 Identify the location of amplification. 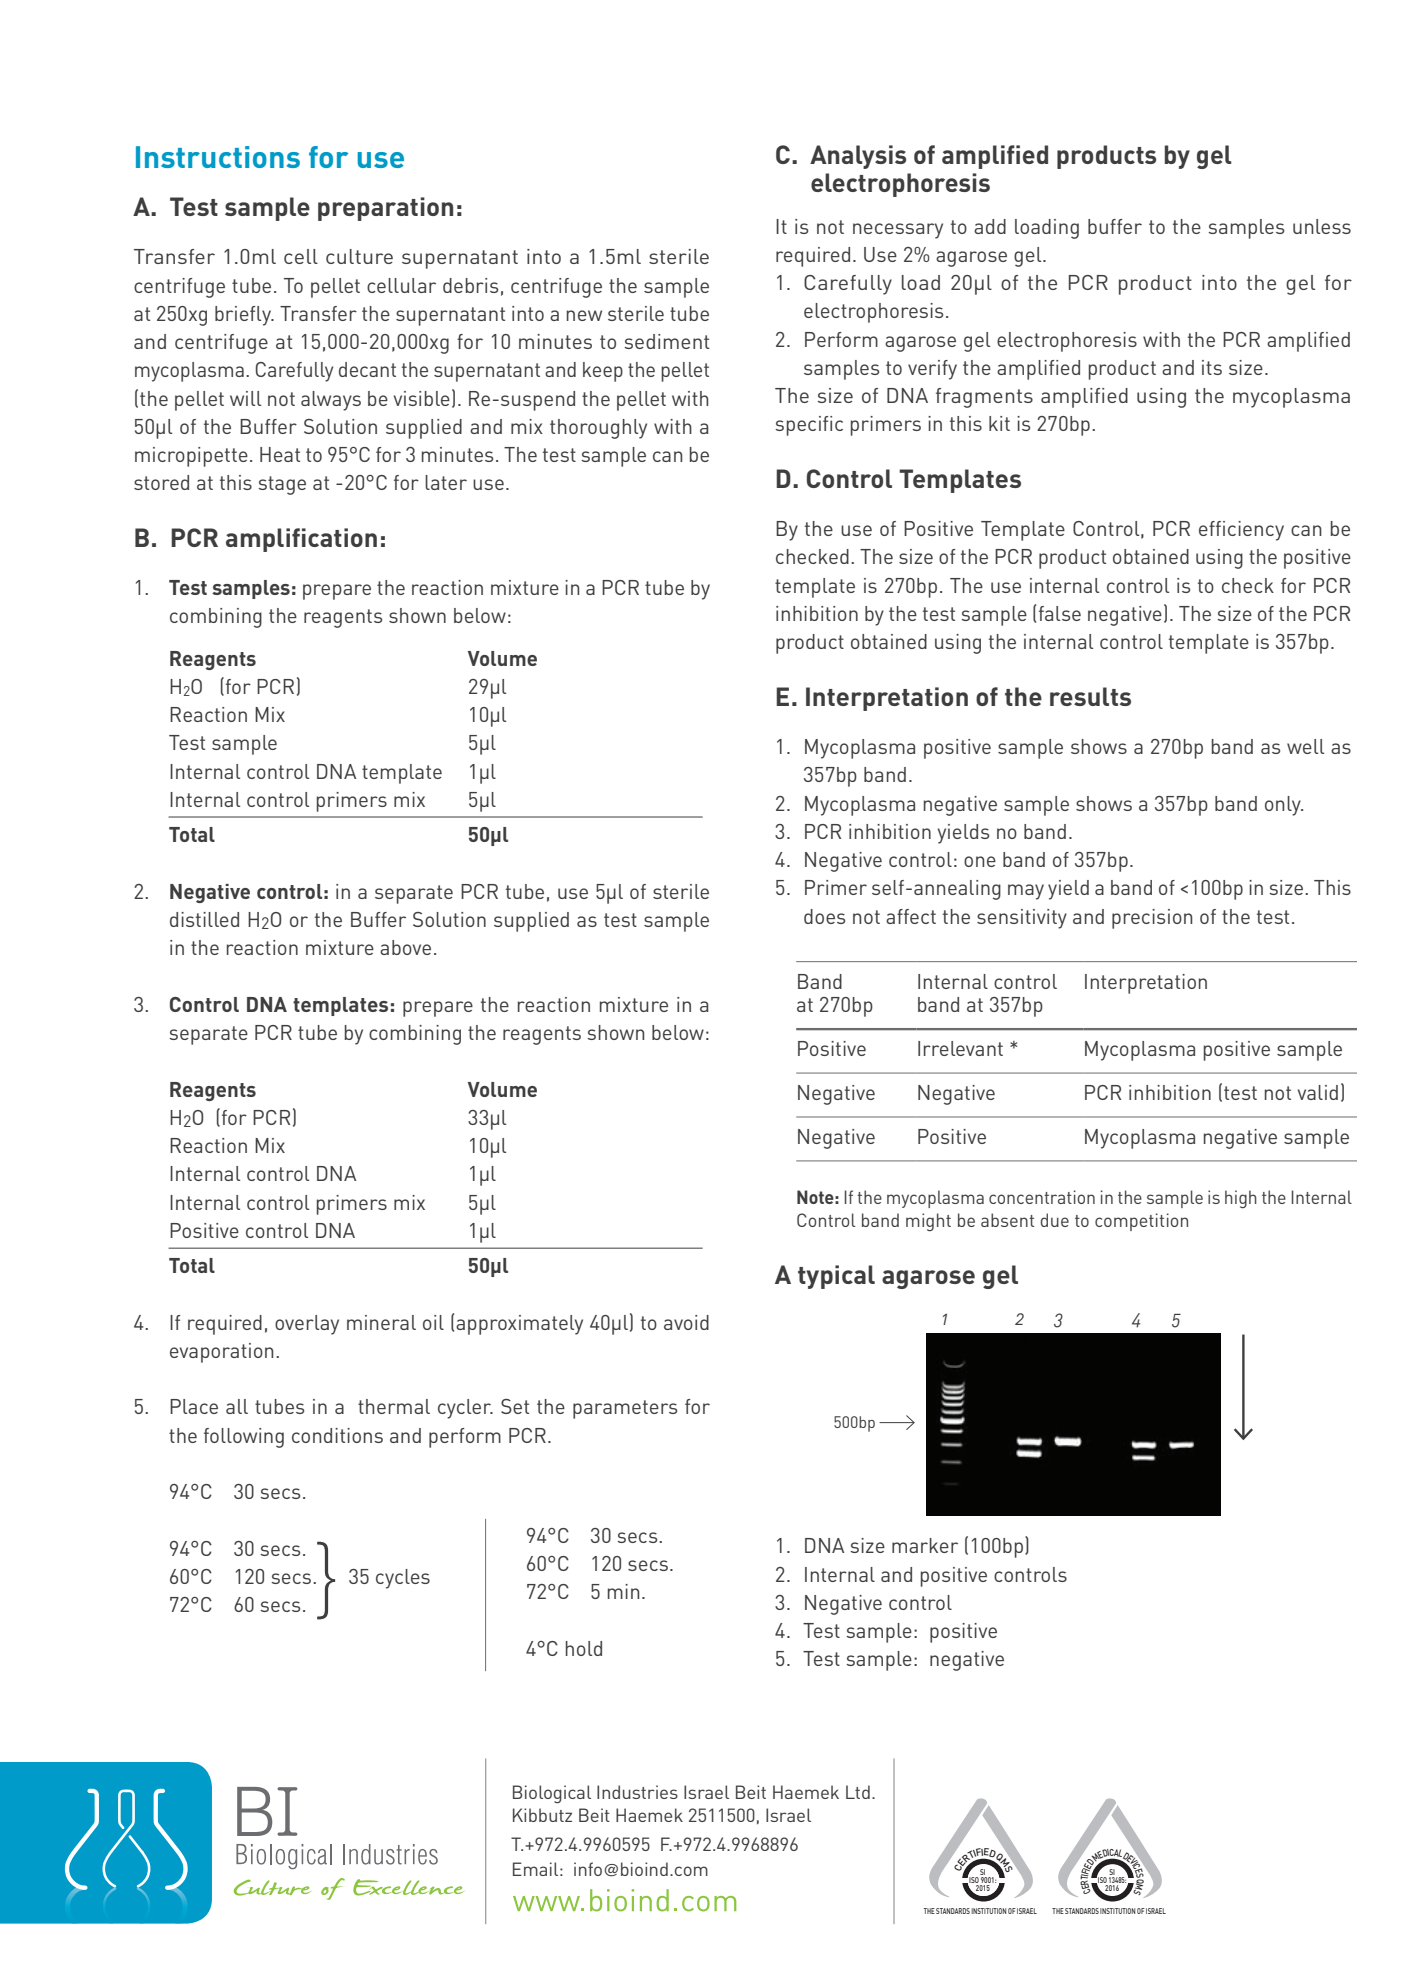
(301, 540).
